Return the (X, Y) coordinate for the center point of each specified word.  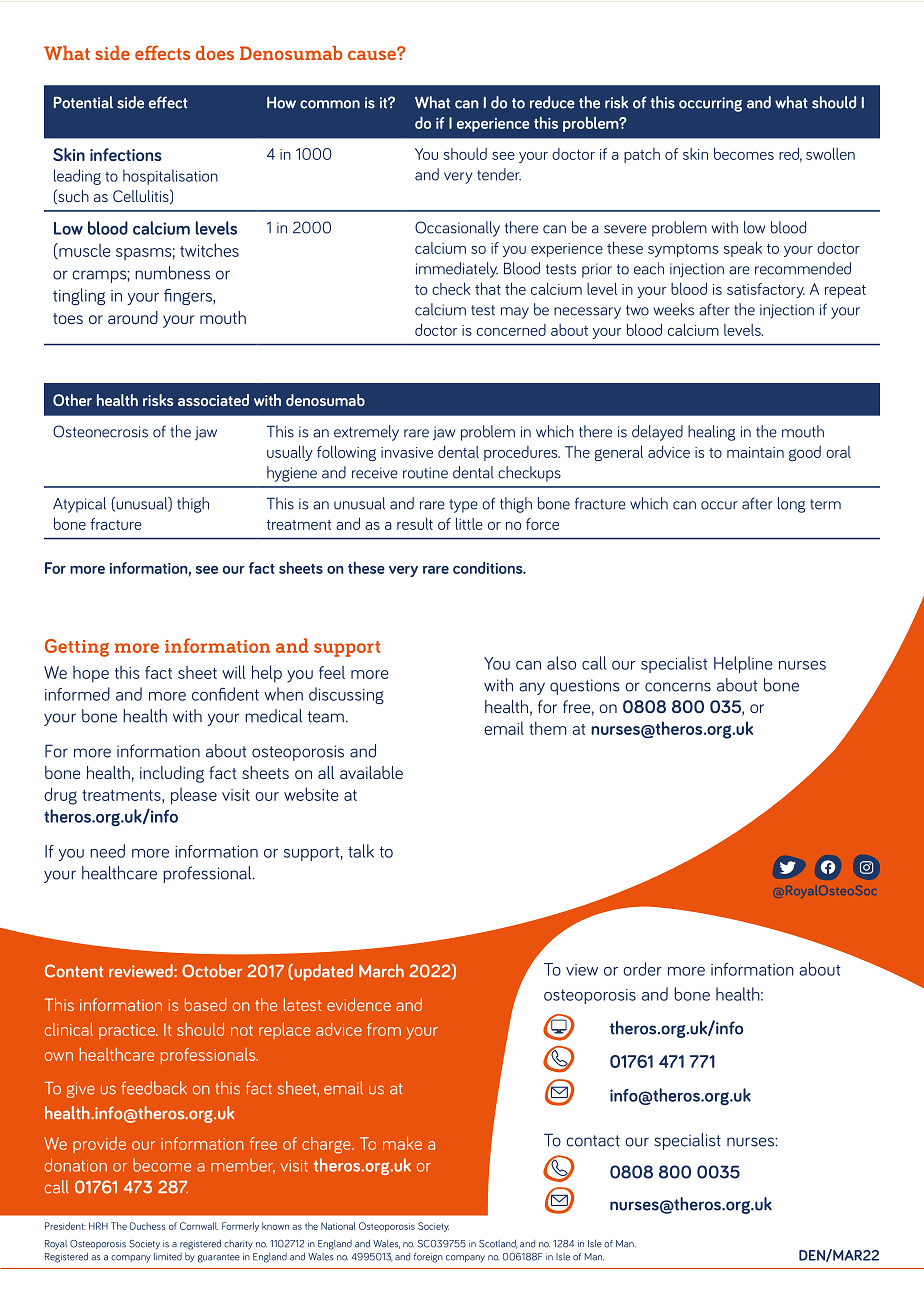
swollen (830, 153)
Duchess (148, 1226)
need (107, 851)
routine (425, 473)
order (642, 969)
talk (361, 851)
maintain (755, 452)
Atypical (79, 505)
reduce (552, 102)
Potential (83, 102)
